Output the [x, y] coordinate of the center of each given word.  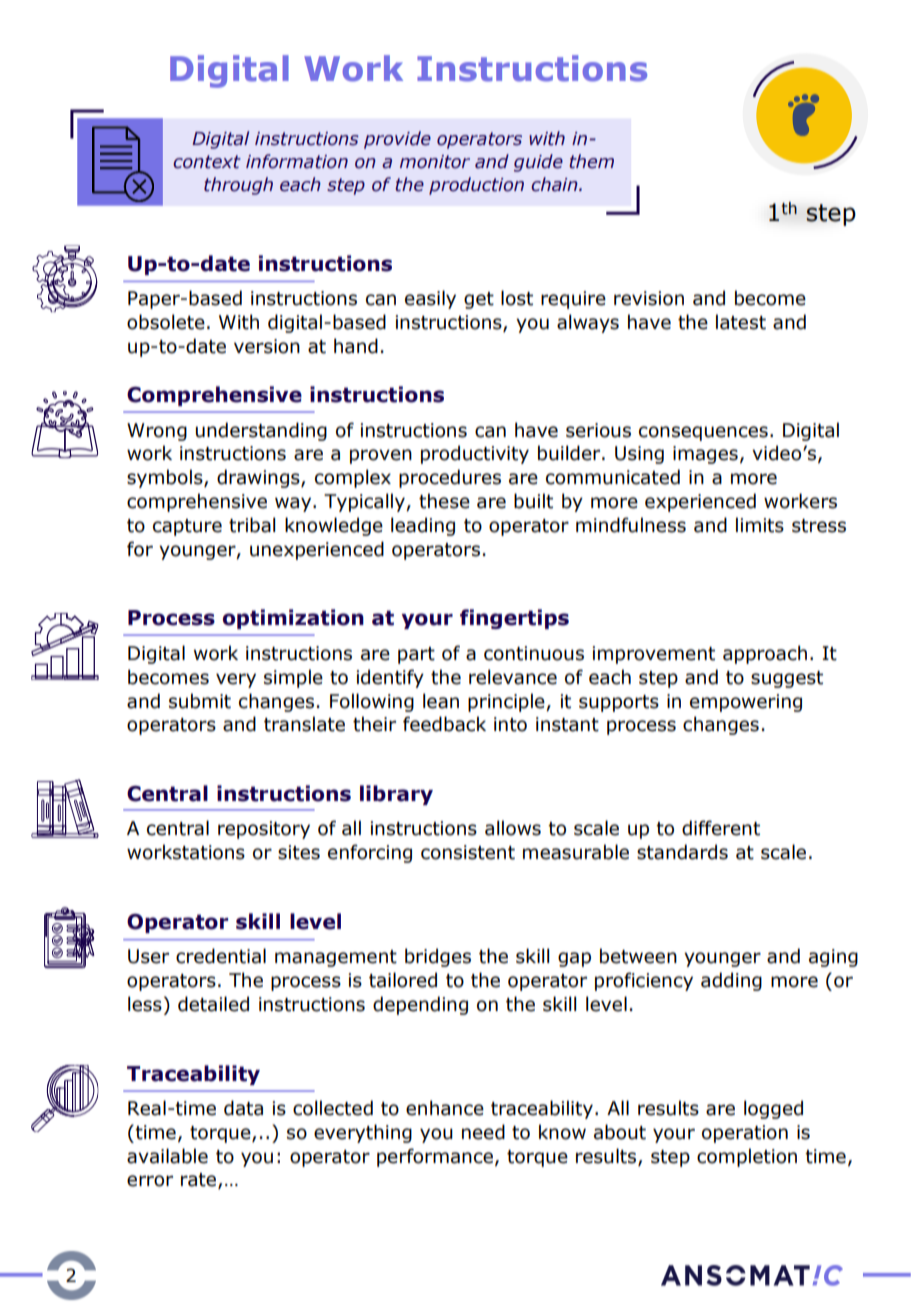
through [238, 186]
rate [200, 1181]
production [476, 186]
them [591, 161]
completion [747, 1157]
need [483, 1132]
